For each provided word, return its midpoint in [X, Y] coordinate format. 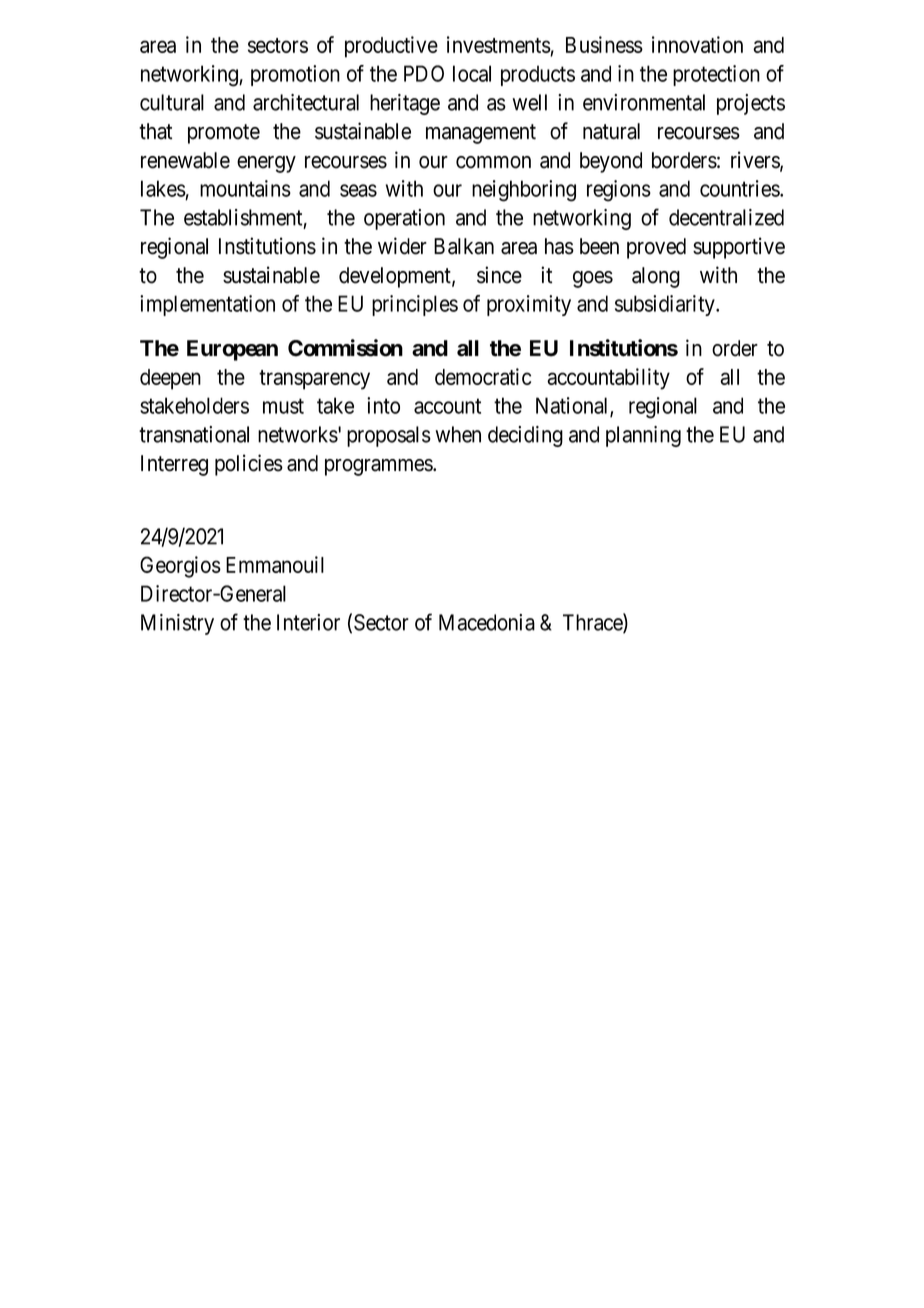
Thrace [593, 623]
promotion [295, 75]
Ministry [177, 624]
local [472, 73]
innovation [697, 44]
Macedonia [487, 622]
